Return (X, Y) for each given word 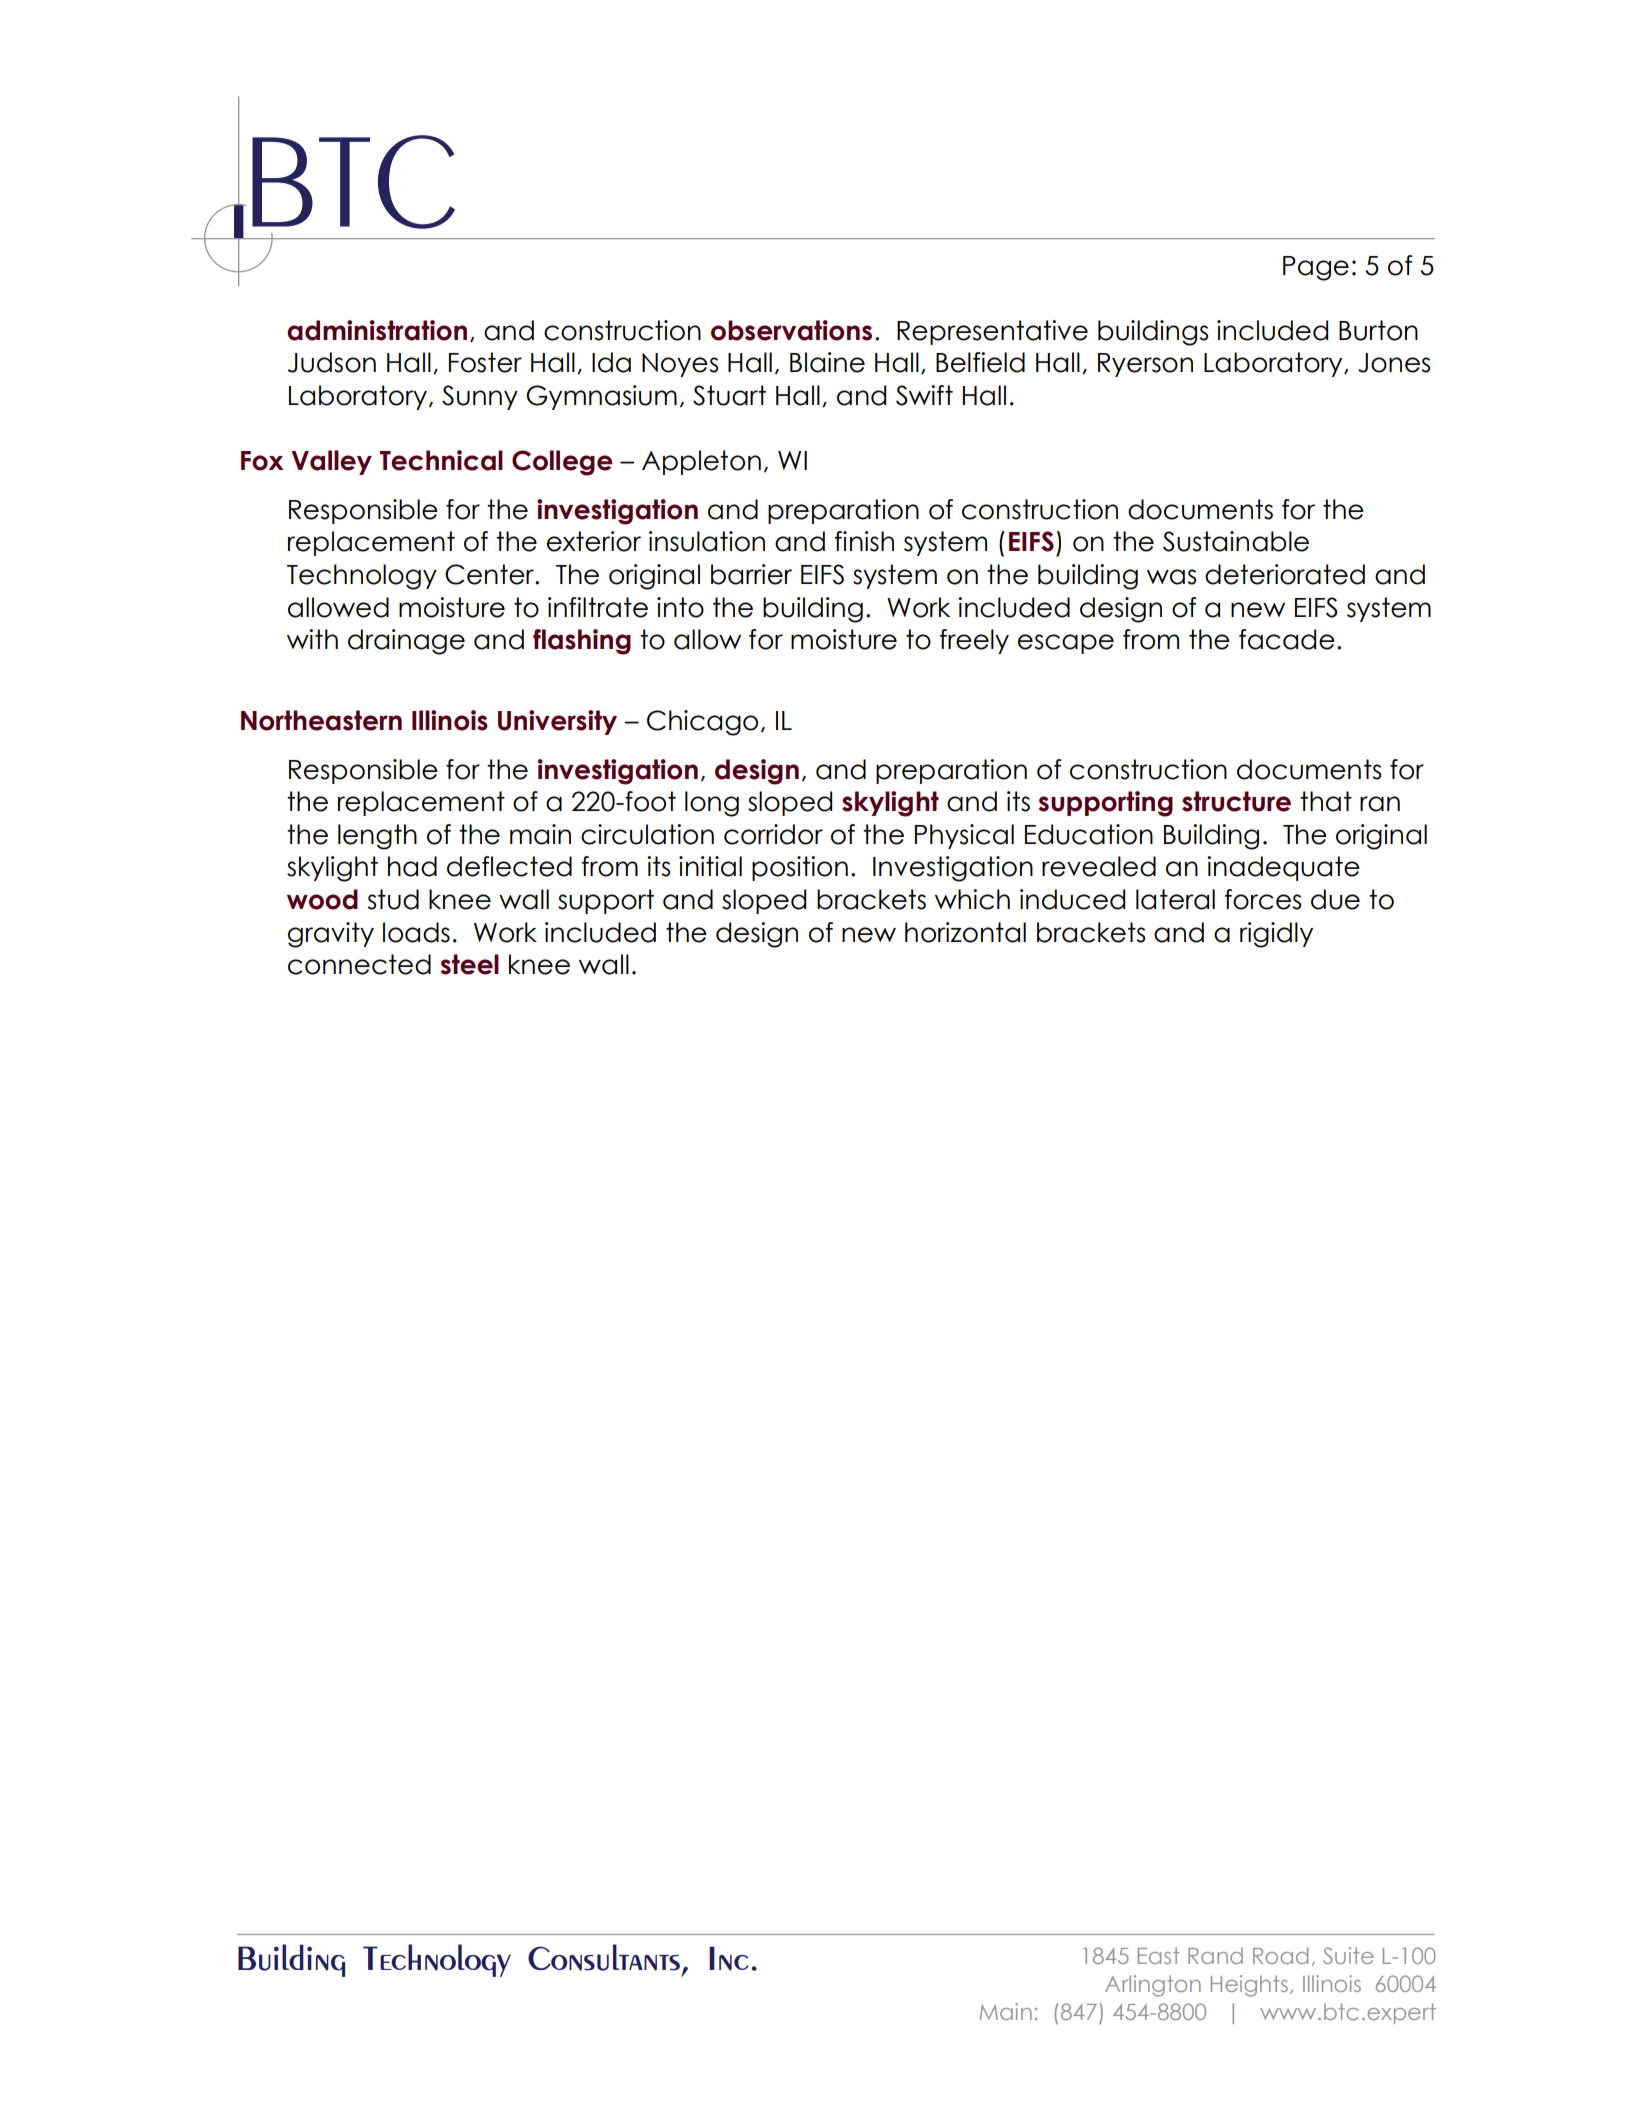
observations (791, 330)
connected (359, 964)
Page (1316, 268)
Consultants (604, 1957)
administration (377, 330)
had (412, 866)
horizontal (965, 932)
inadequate (1283, 868)
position (800, 868)
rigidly (1276, 935)
